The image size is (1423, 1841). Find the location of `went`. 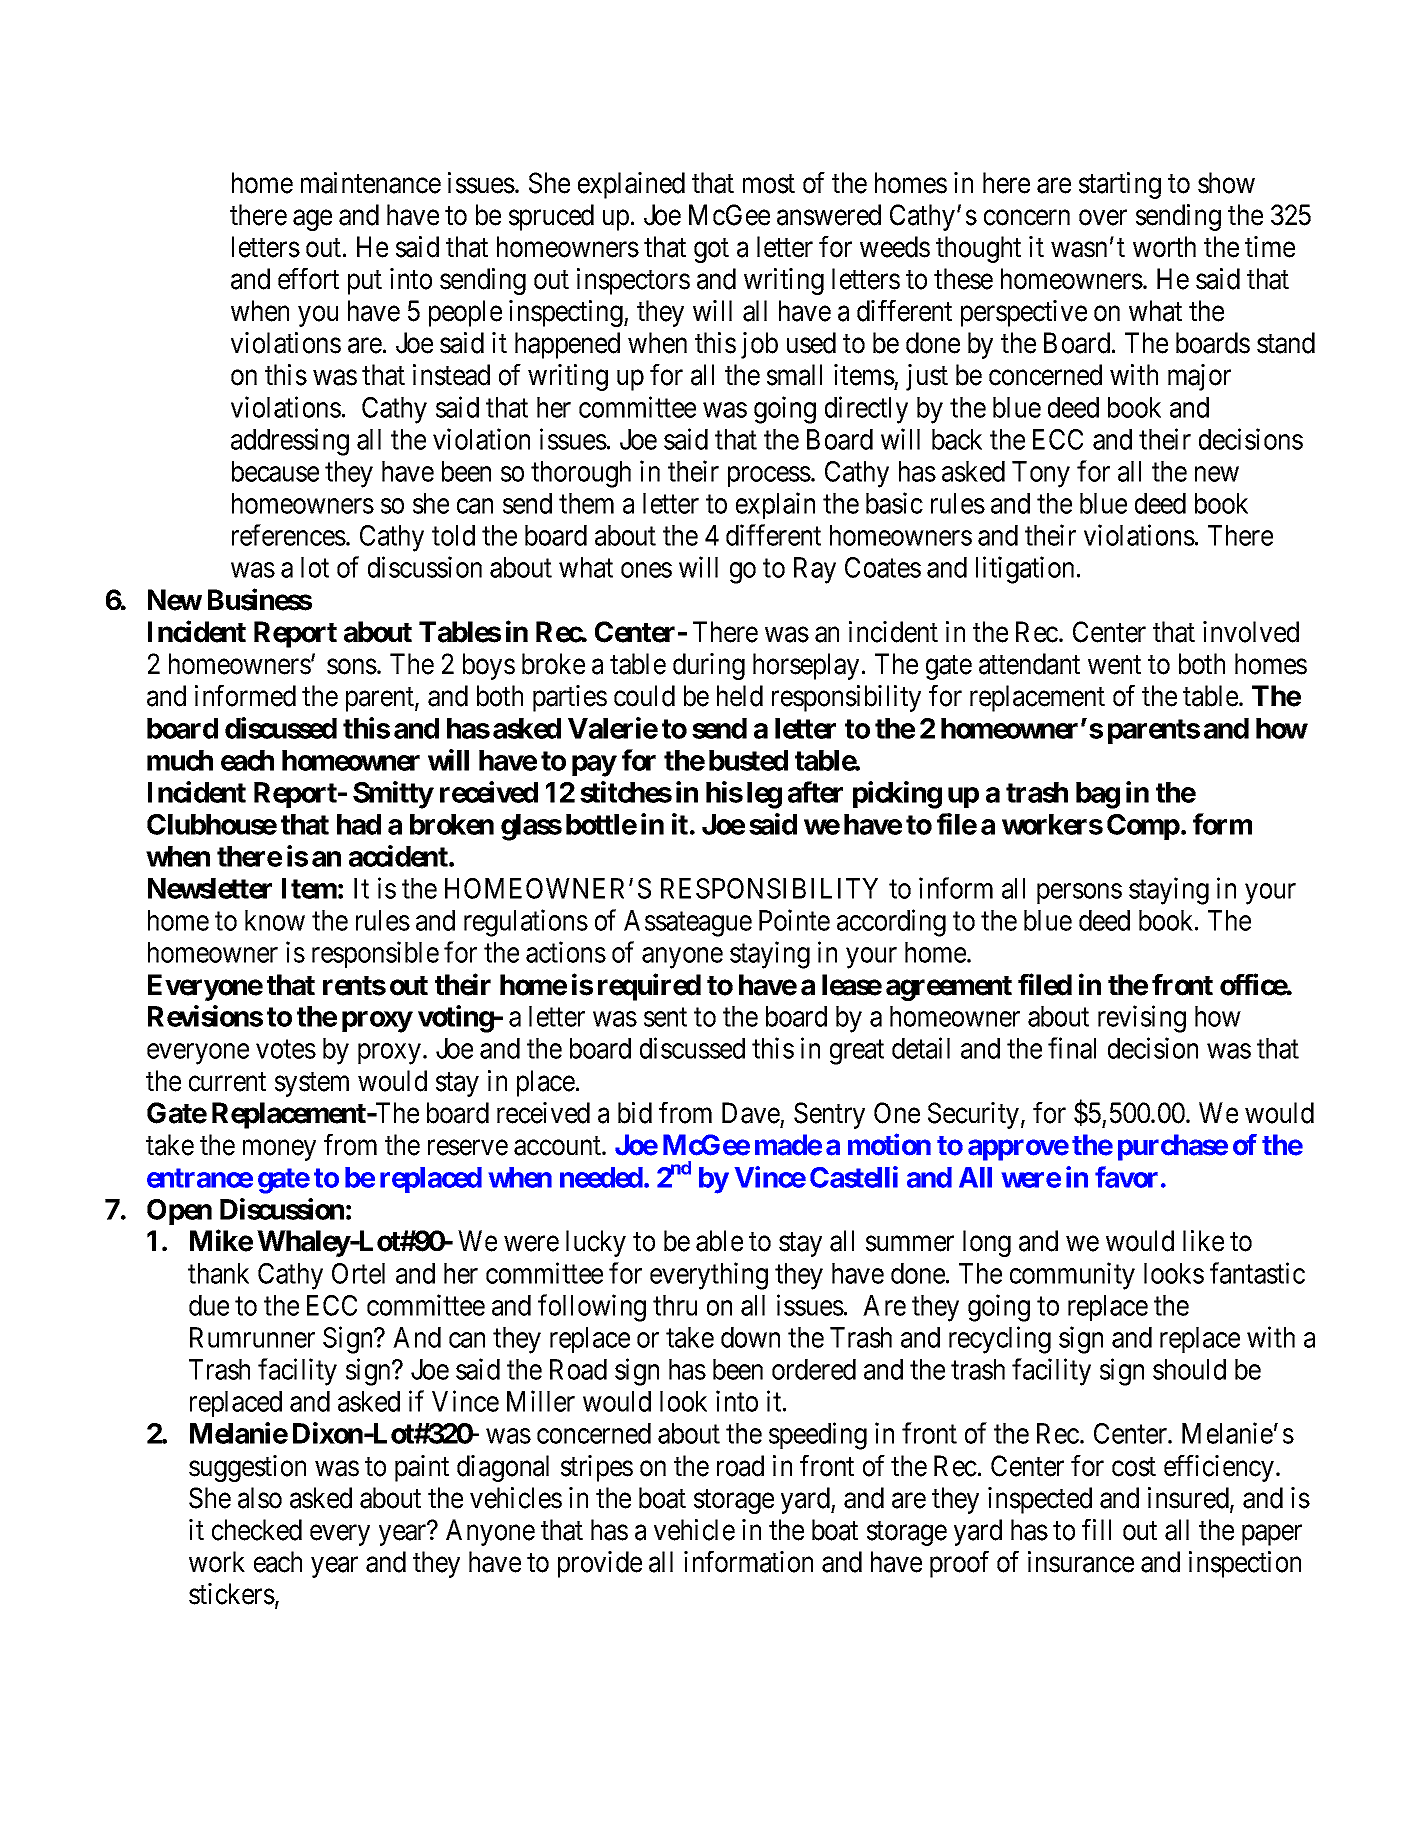

went is located at coordinates (1114, 665).
